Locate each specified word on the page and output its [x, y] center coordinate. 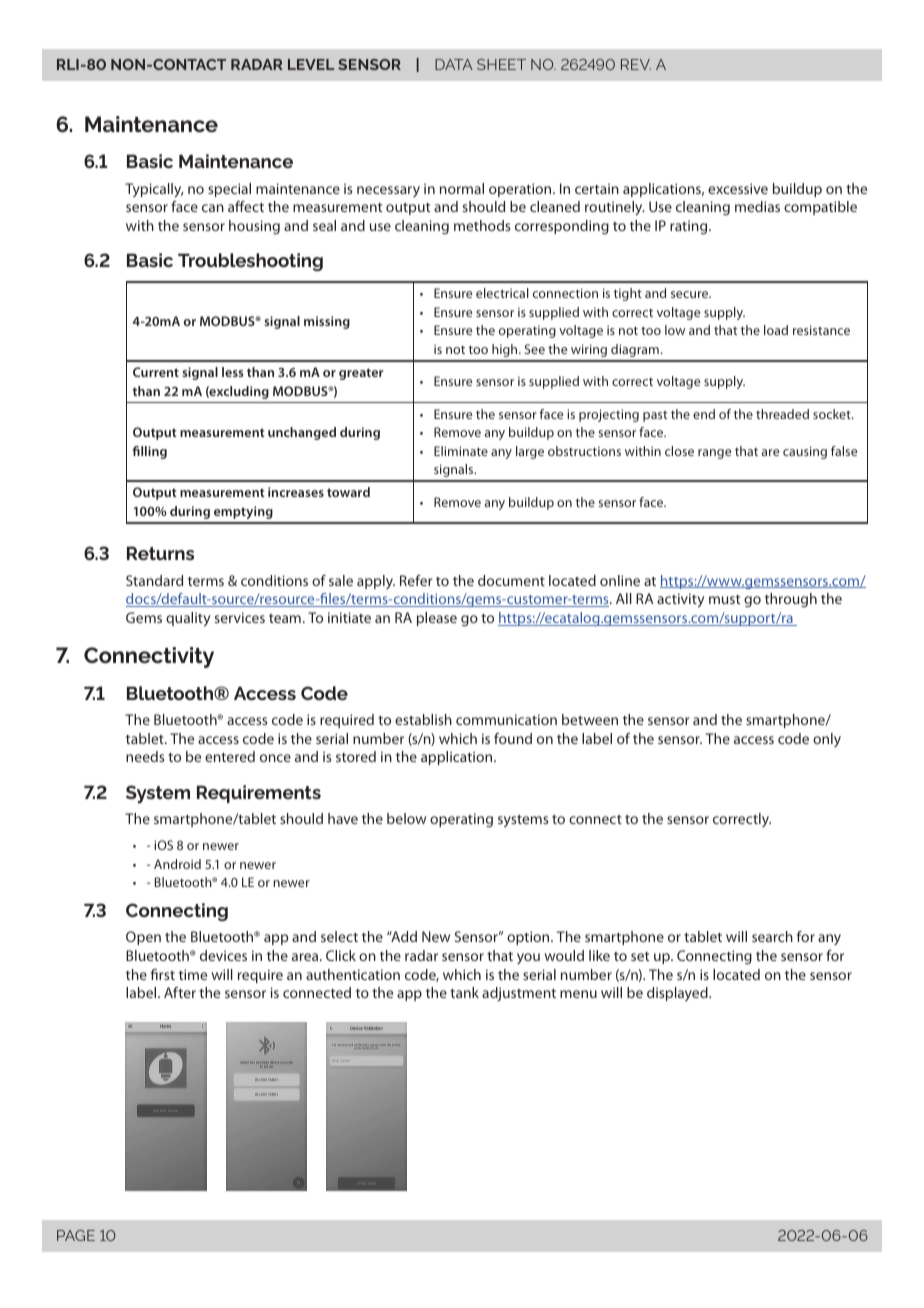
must [724, 599]
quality [188, 619]
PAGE [76, 1235]
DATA [454, 64]
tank [464, 992]
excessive [738, 188]
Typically [154, 190]
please [437, 619]
